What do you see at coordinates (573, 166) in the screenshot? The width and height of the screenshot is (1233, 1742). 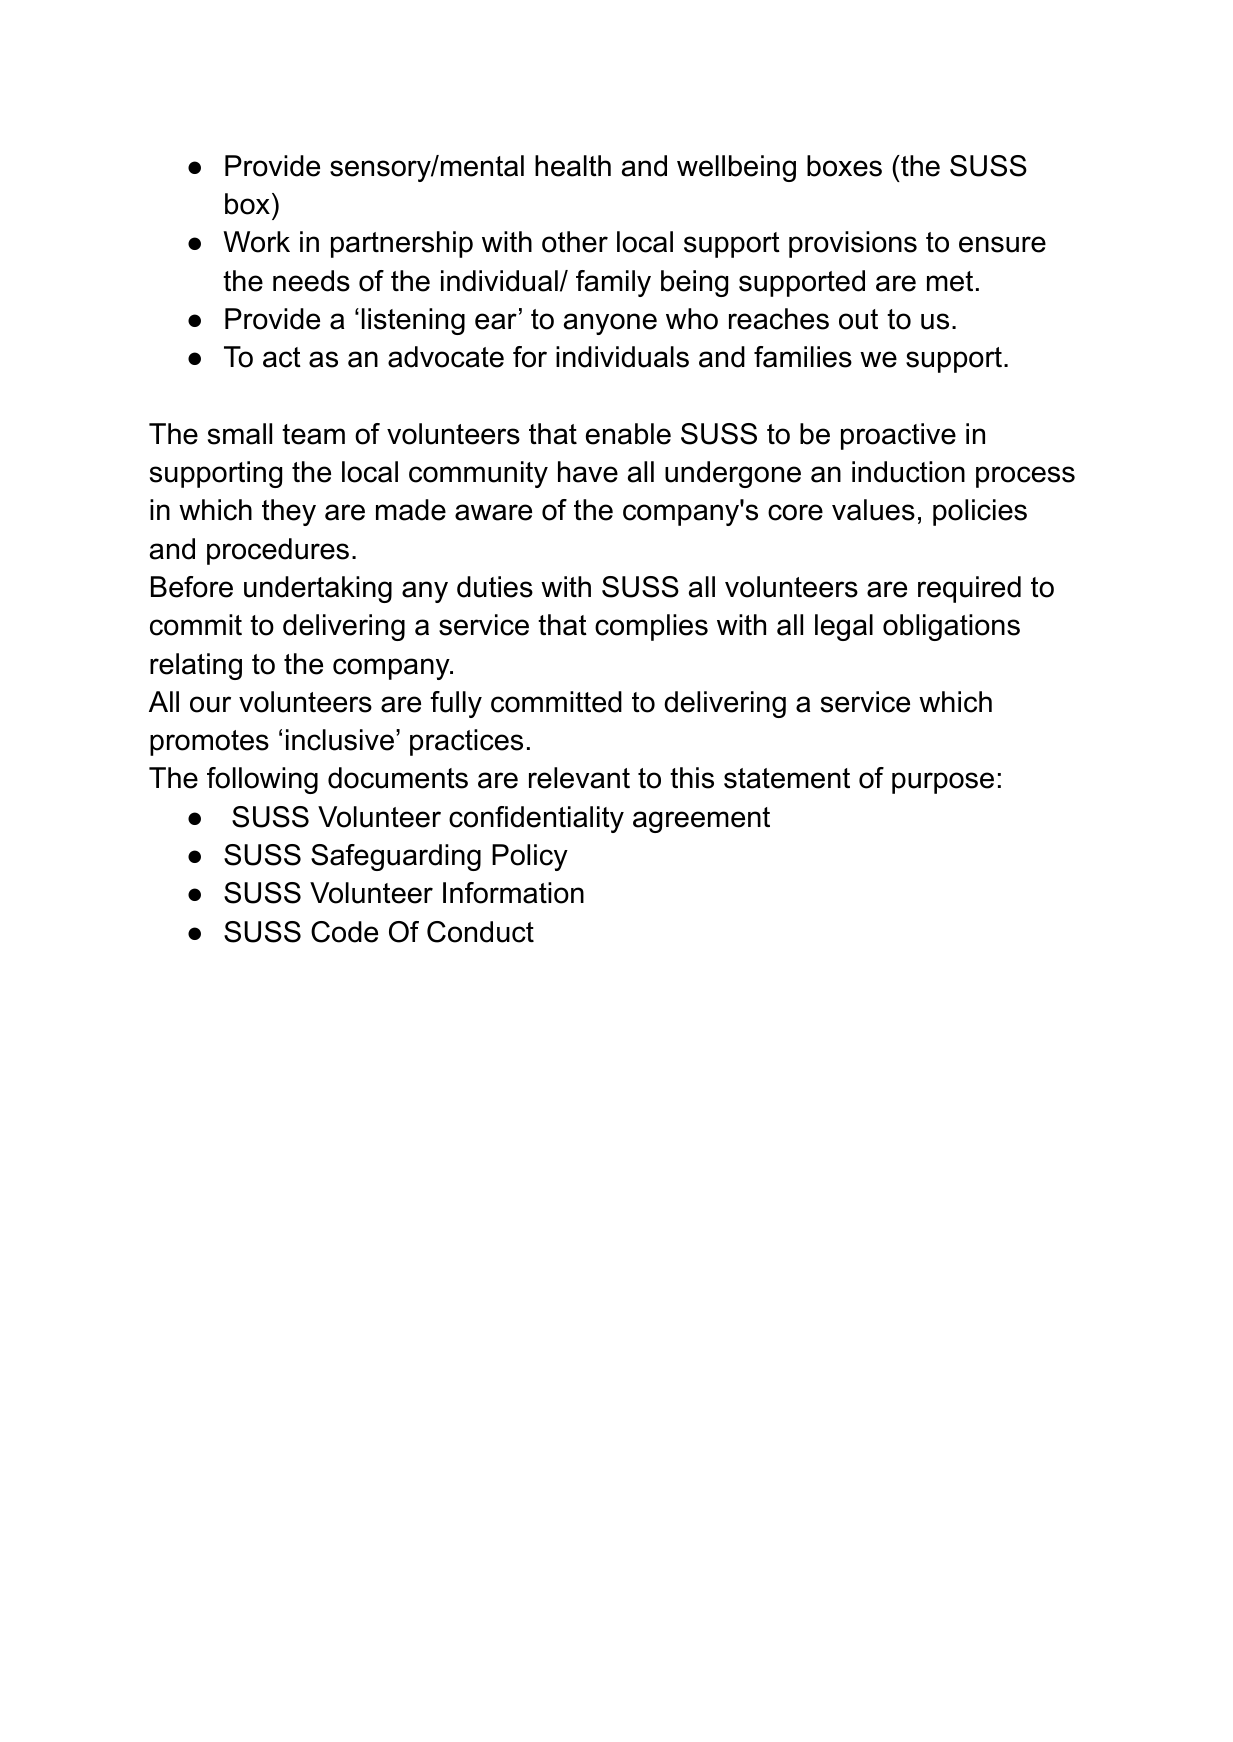 I see `health` at bounding box center [573, 166].
